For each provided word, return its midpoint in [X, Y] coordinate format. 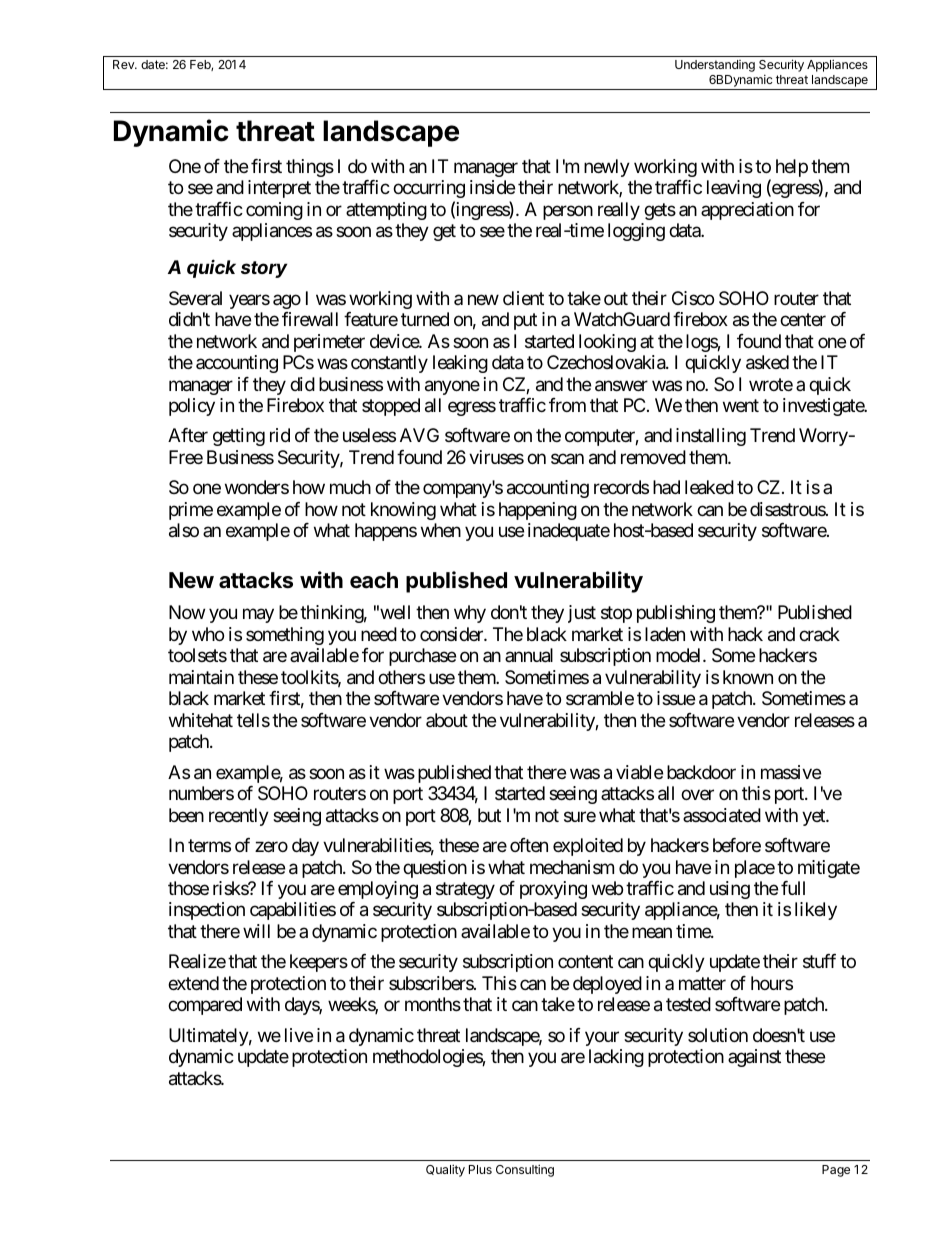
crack [819, 634]
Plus [480, 1169]
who [208, 634]
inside [492, 187]
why [470, 614]
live [299, 1035]
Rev [124, 64]
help [792, 168]
